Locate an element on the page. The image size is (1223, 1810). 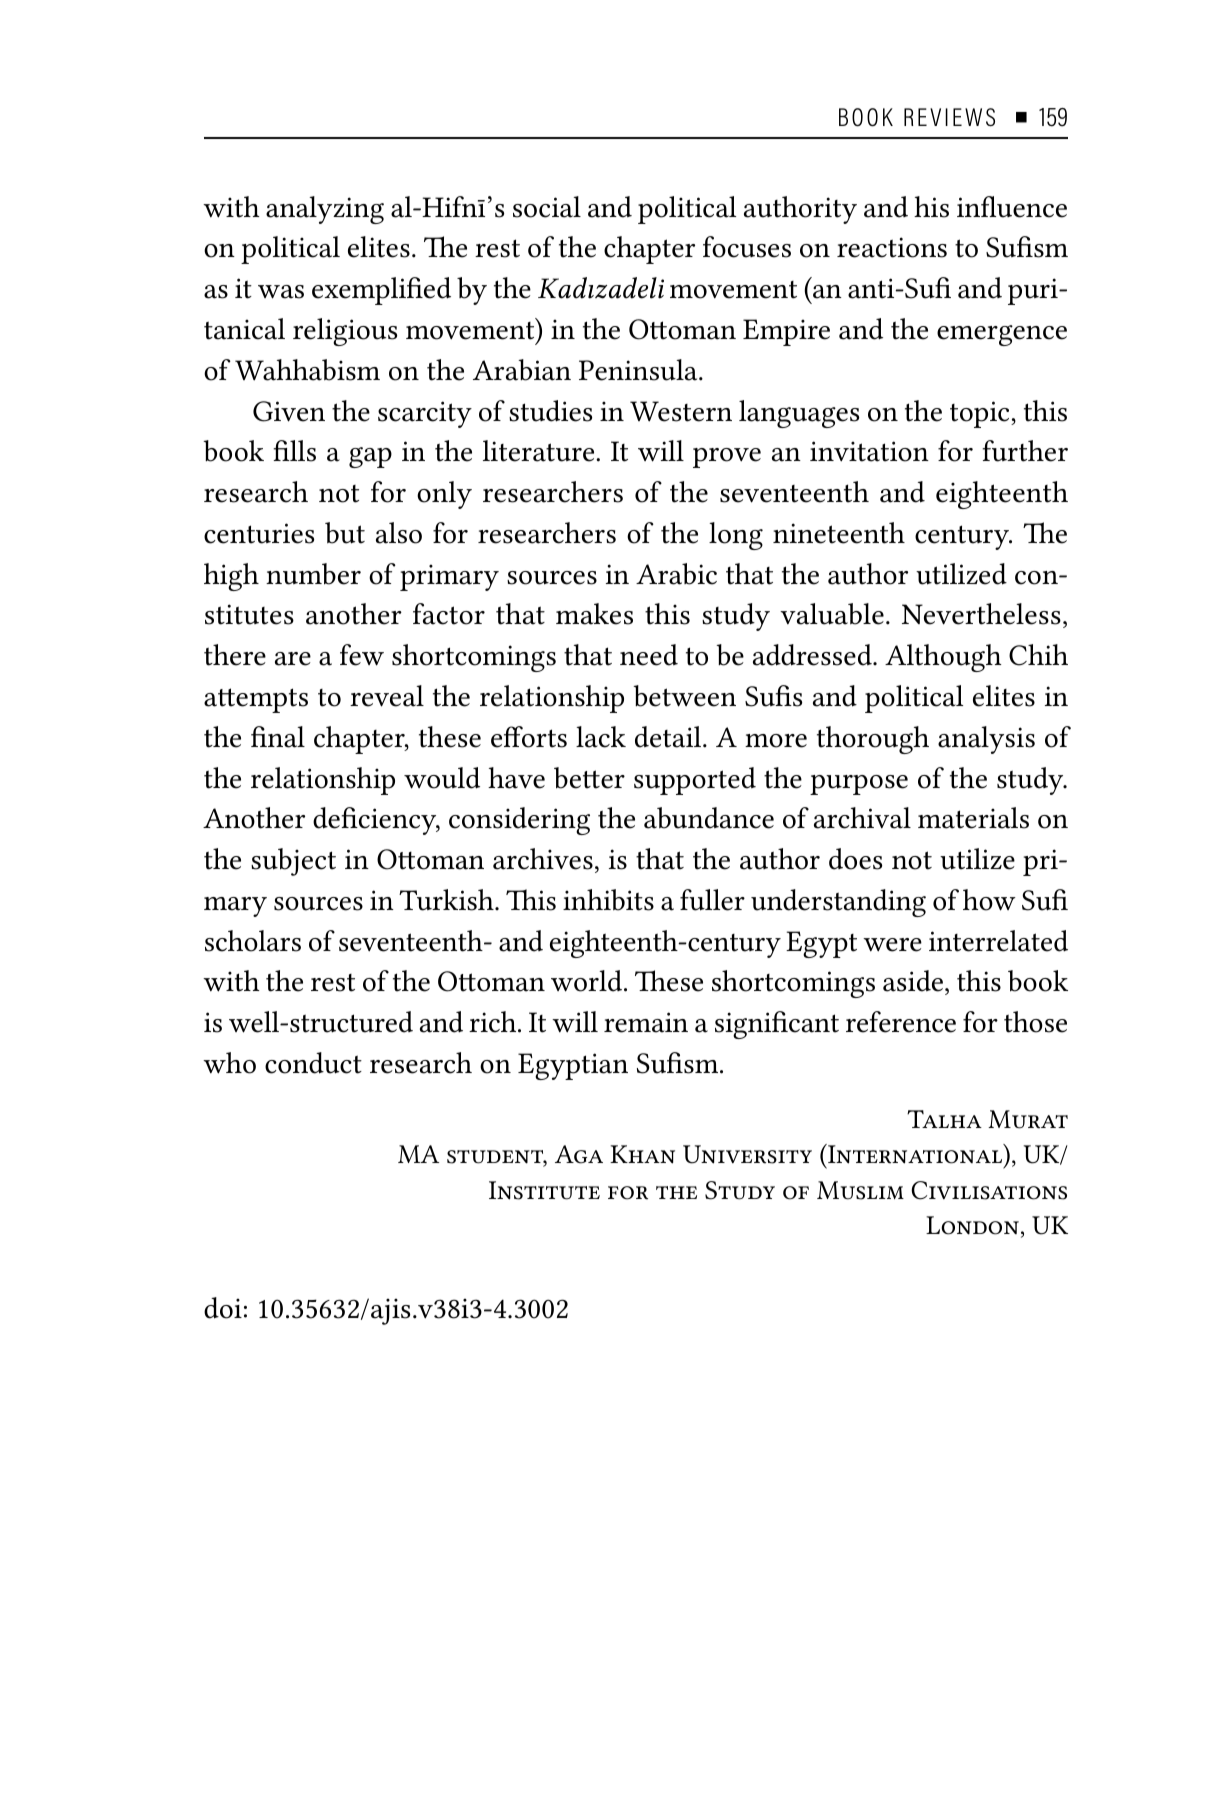
doi is located at coordinates (223, 1308).
